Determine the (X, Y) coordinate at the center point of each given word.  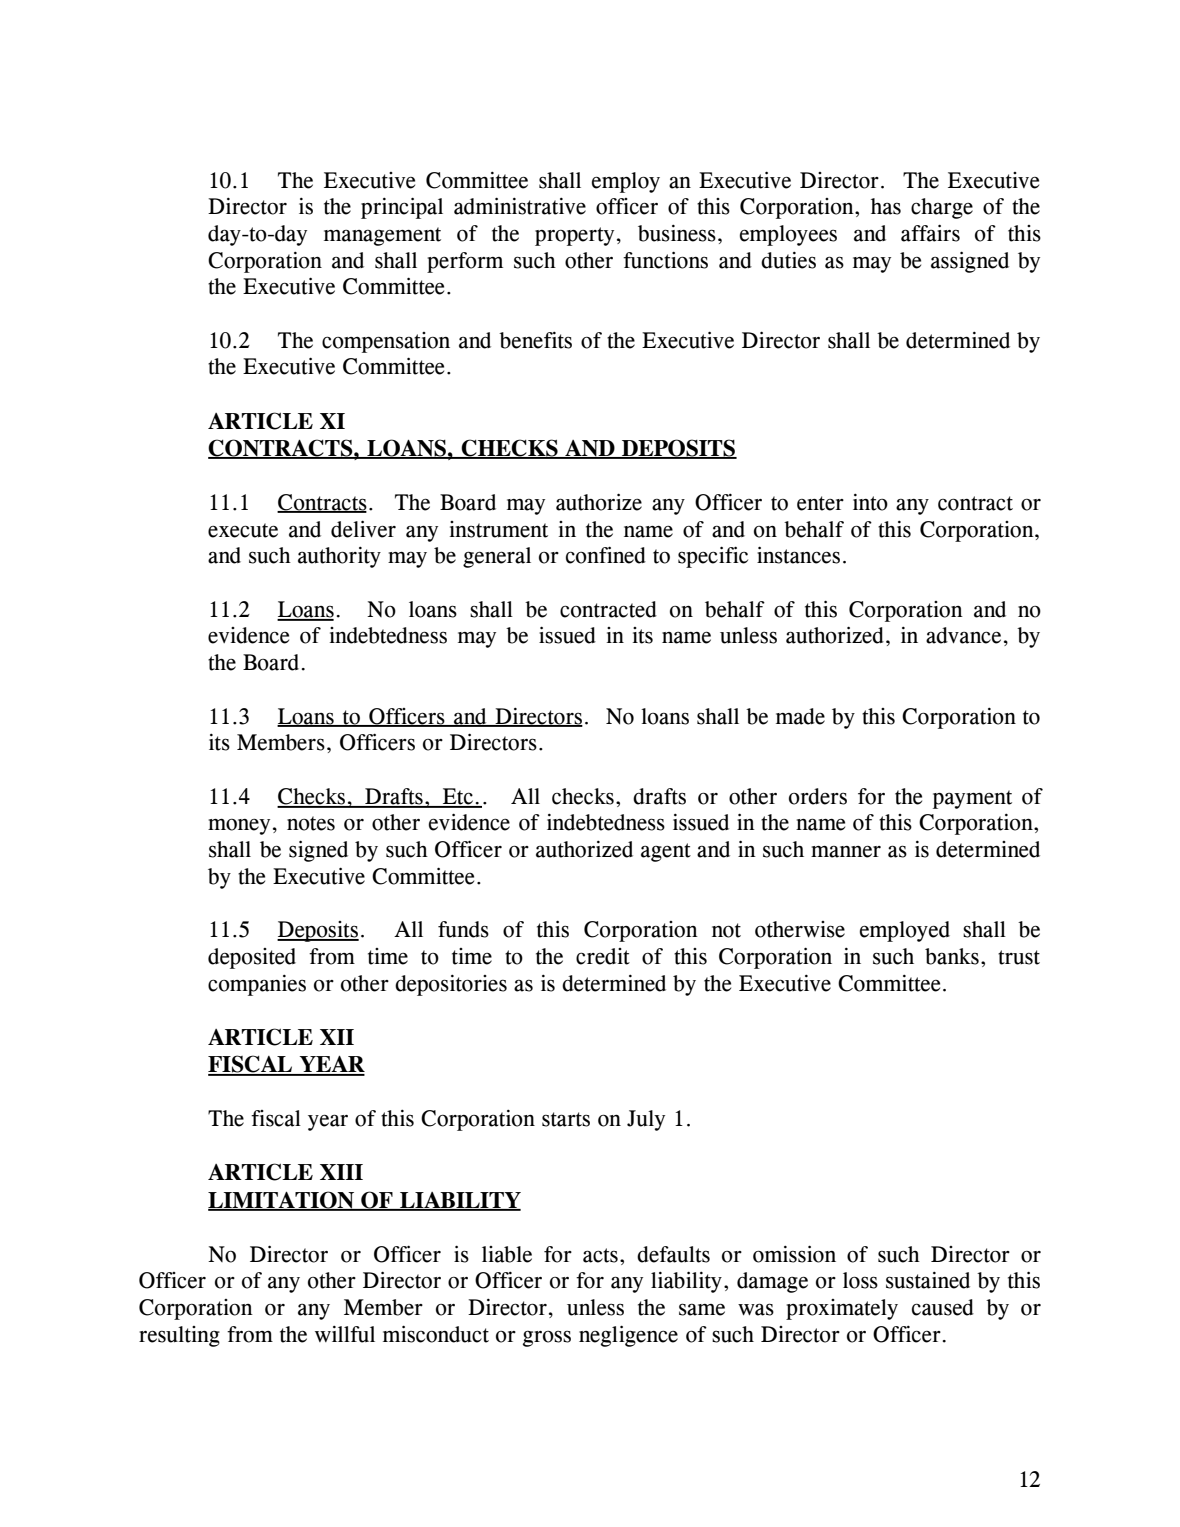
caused (943, 1307)
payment (972, 799)
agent (666, 852)
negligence (628, 1336)
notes (311, 823)
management (382, 236)
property (574, 236)
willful (345, 1334)
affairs (930, 233)
